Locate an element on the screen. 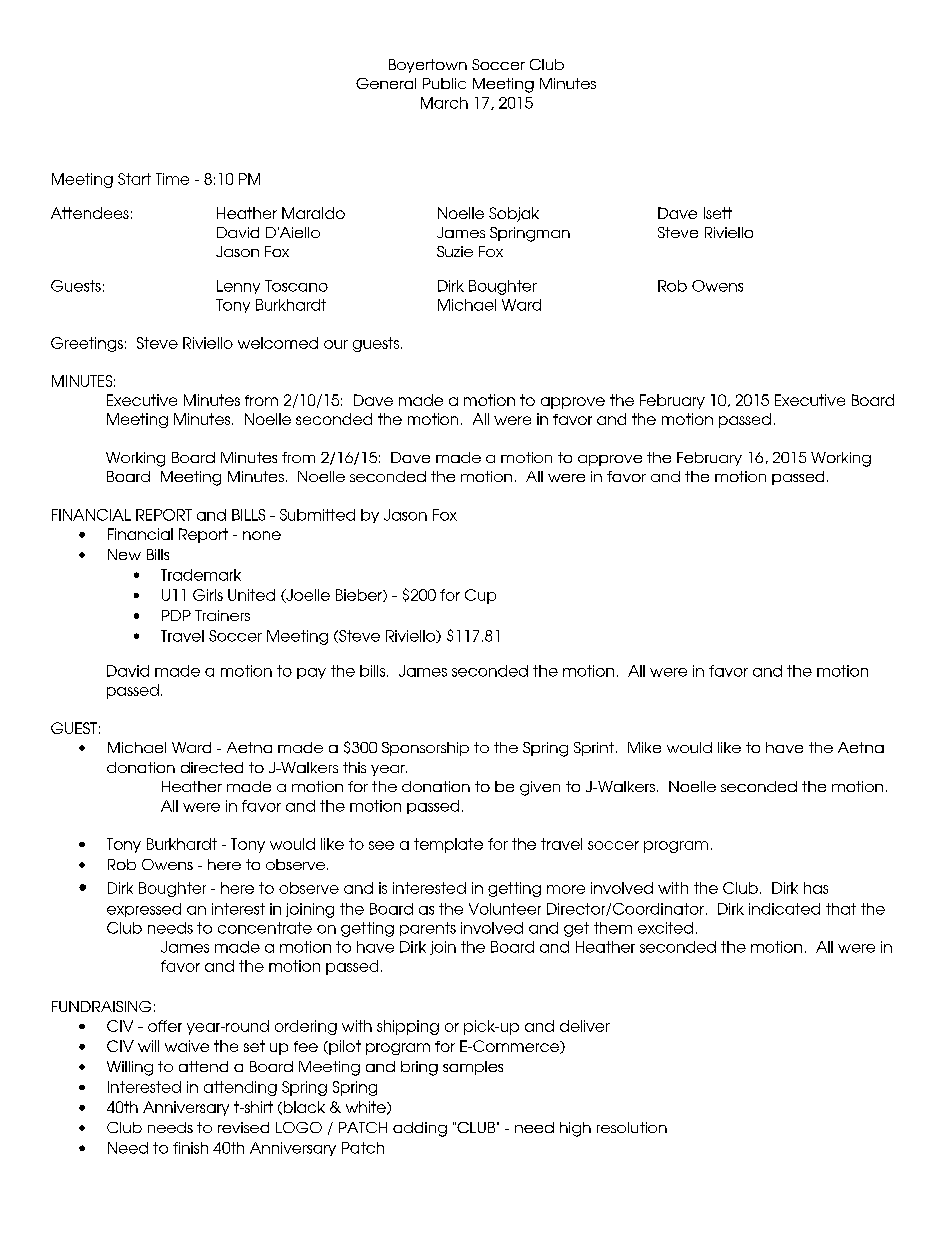 This screenshot has width=952, height=1233. finish is located at coordinates (190, 1148).
